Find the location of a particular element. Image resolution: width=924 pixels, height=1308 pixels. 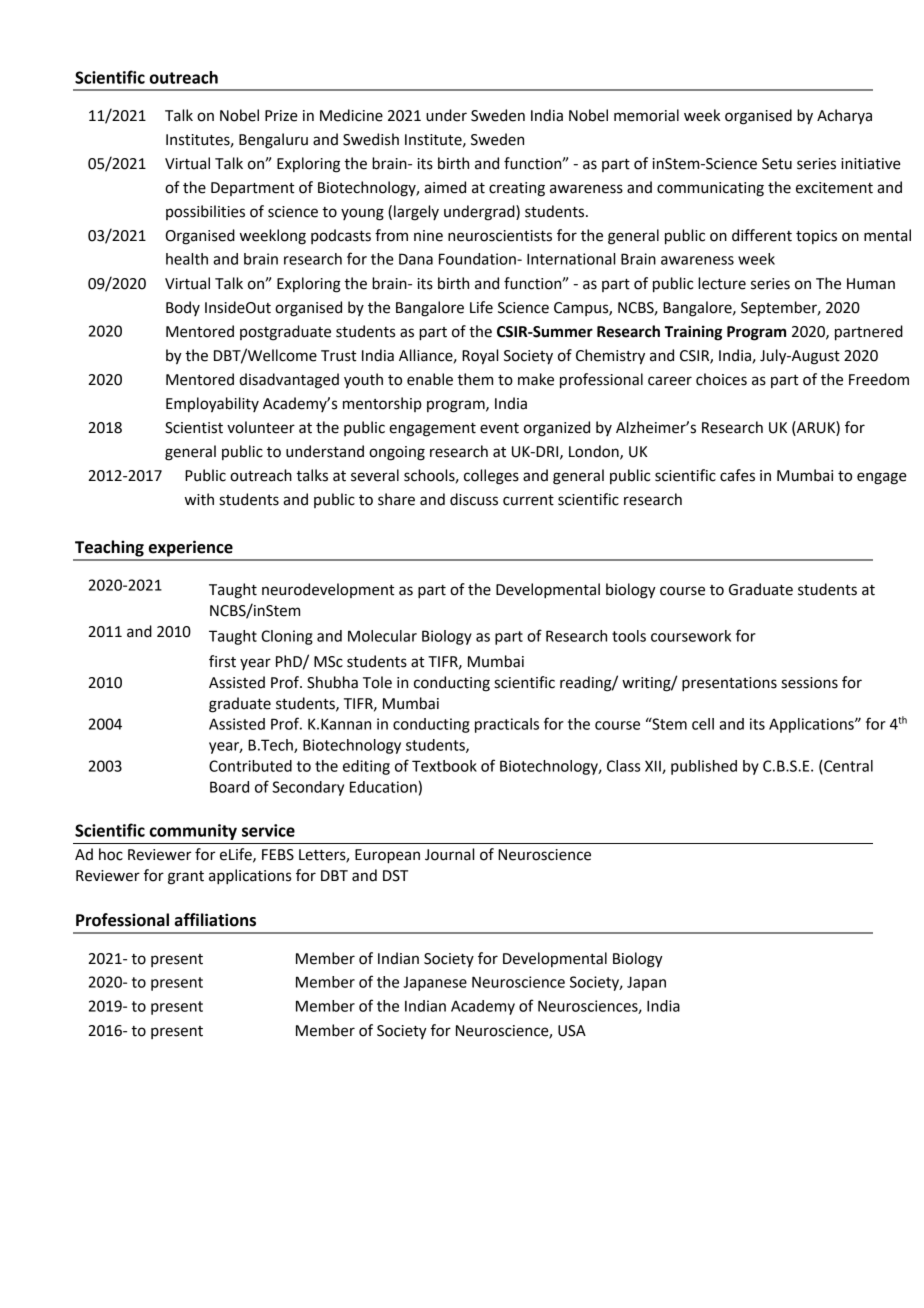

cafes is located at coordinates (737, 475).
